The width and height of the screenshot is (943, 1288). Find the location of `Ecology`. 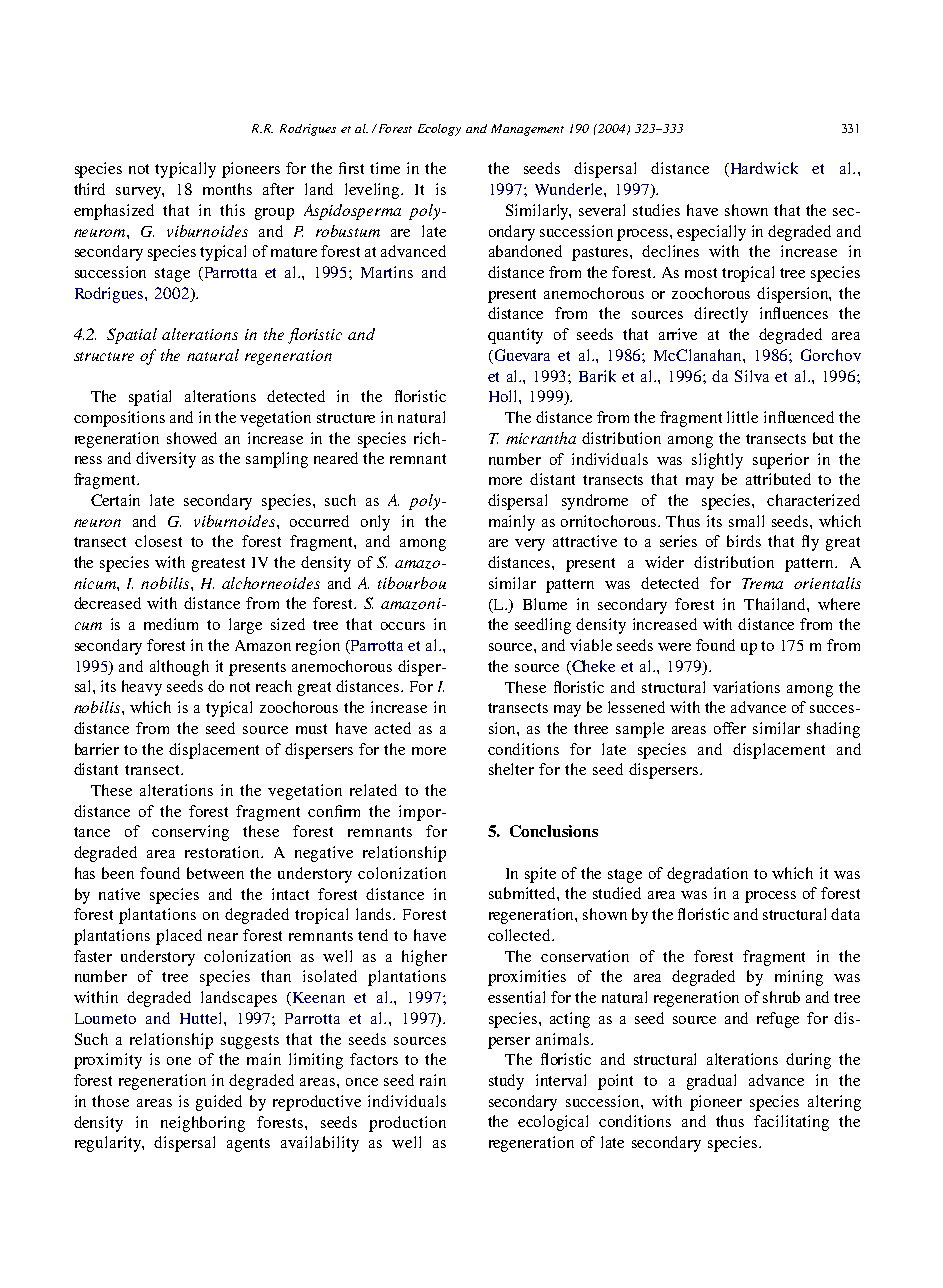

Ecology is located at coordinates (439, 130).
